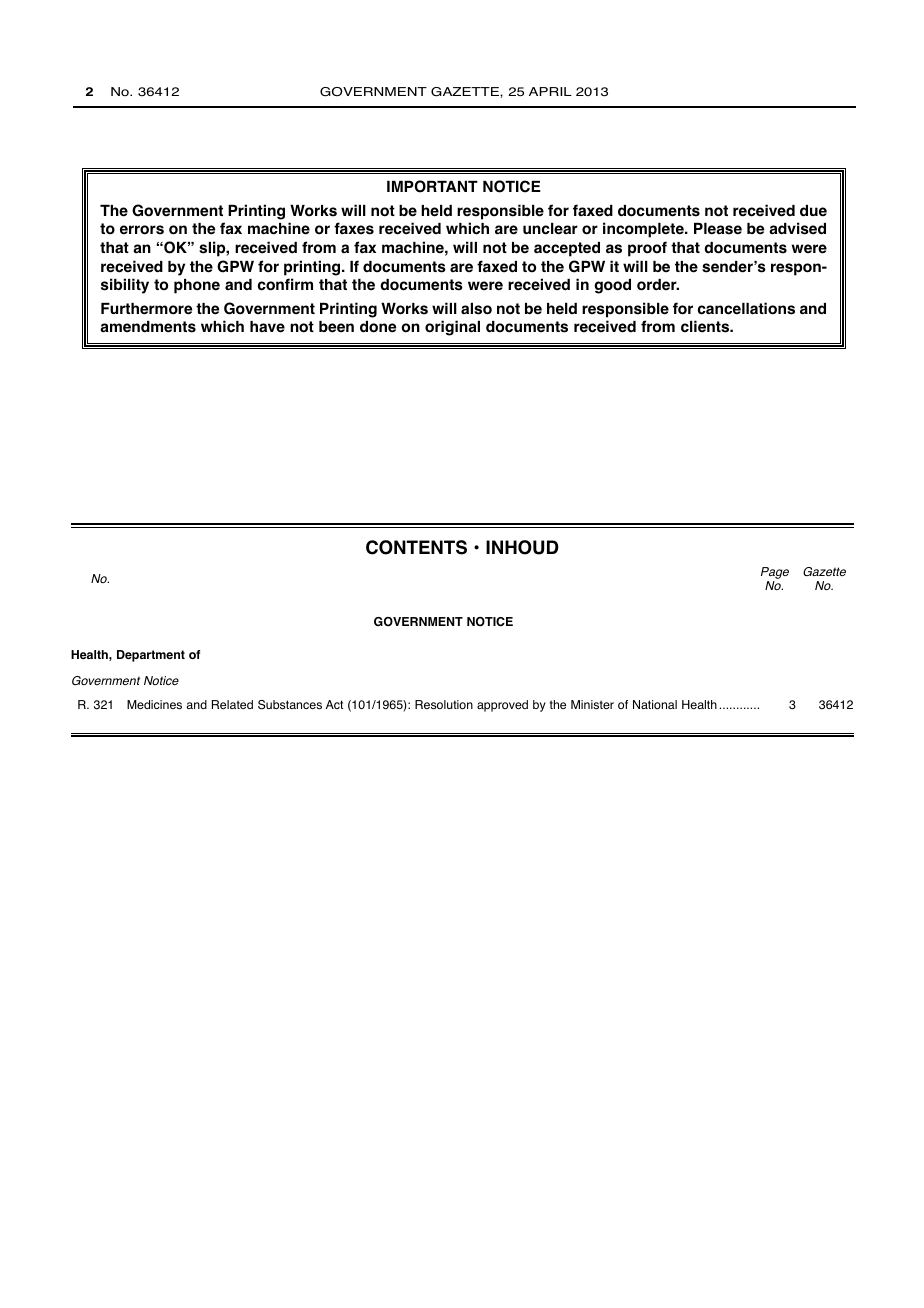  Describe the element at coordinates (267, 327) in the document. I see `have` at that location.
